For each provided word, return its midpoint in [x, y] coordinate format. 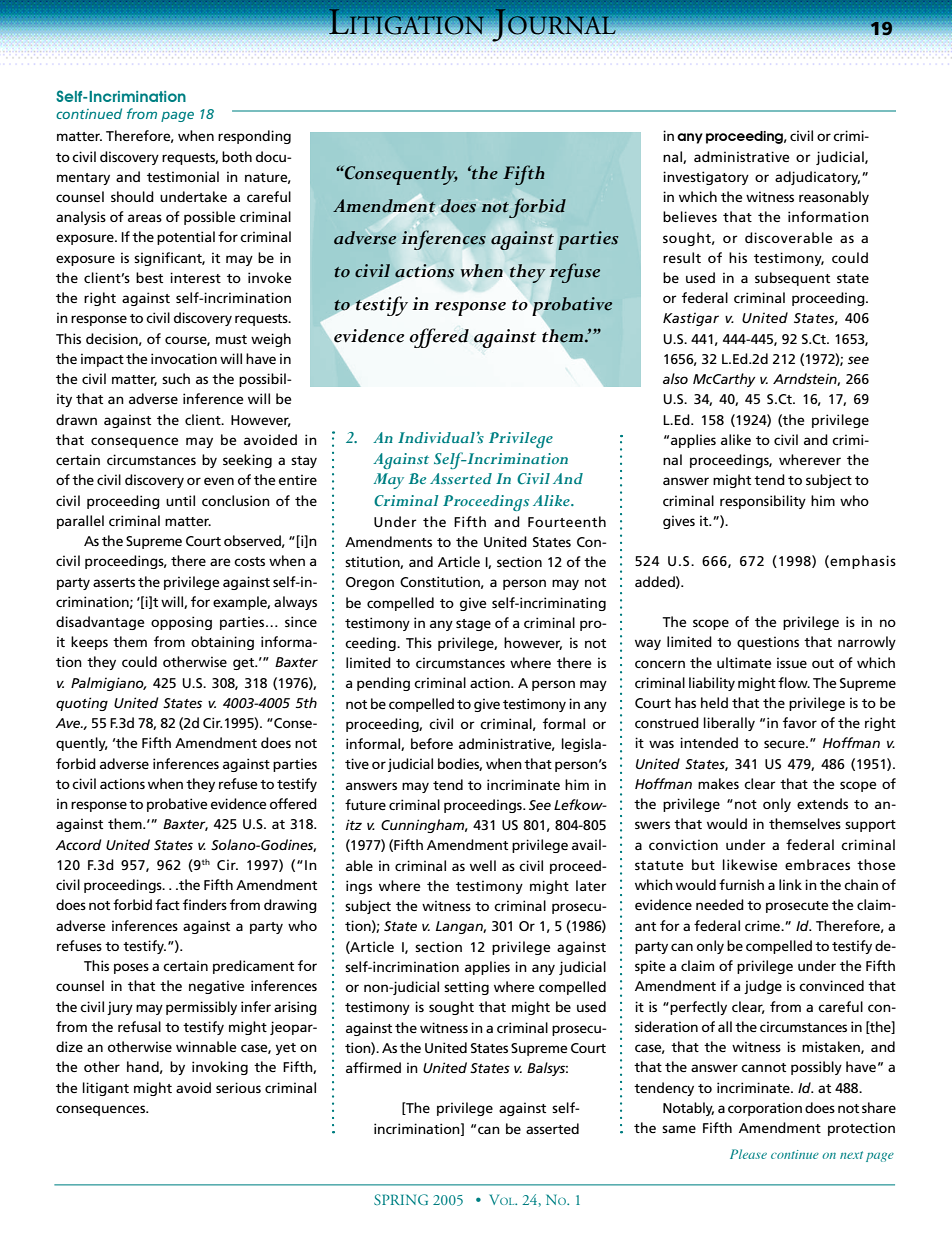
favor [800, 722]
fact [167, 904]
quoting [82, 704]
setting [466, 988]
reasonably [834, 198]
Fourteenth [567, 521]
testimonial [183, 176]
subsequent [792, 279]
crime [764, 925]
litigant [106, 1089]
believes [690, 216]
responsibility [763, 502]
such [176, 378]
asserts [114, 582]
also [675, 378]
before [432, 743]
